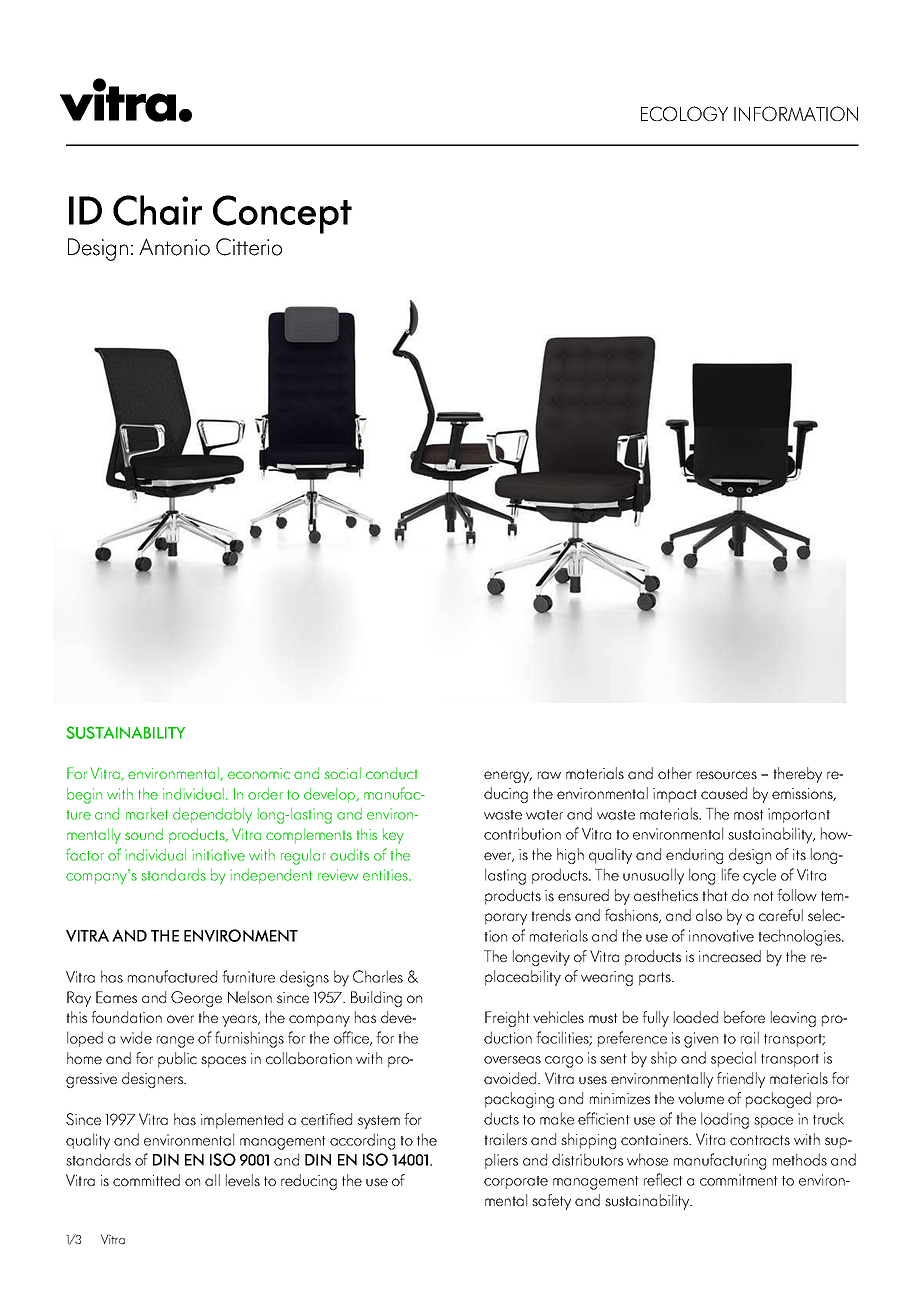  I want to click on economic, so click(259, 773).
